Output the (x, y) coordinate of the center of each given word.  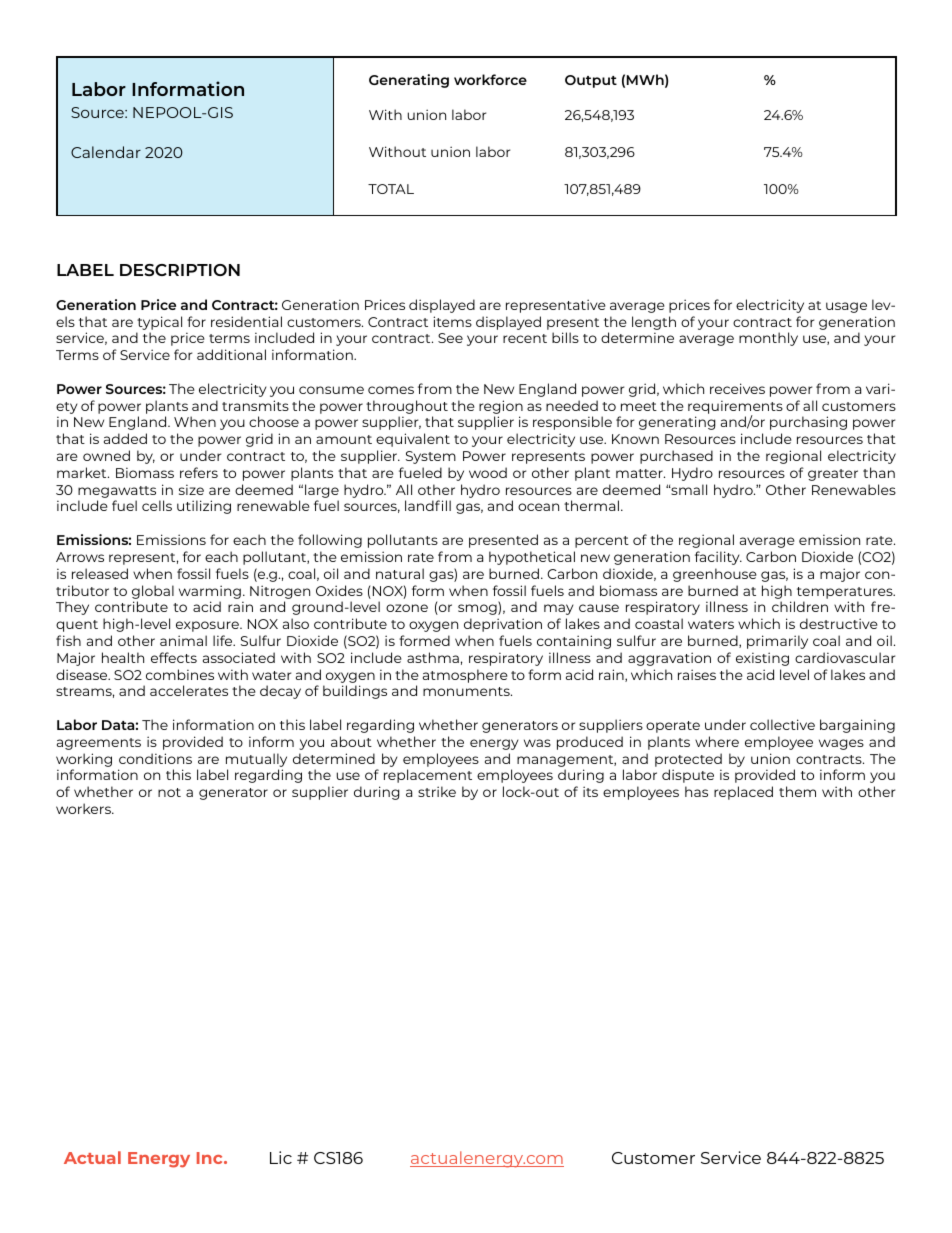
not (169, 792)
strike (437, 791)
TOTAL (391, 189)
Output (591, 81)
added (125, 438)
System (431, 457)
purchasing (808, 423)
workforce (490, 79)
